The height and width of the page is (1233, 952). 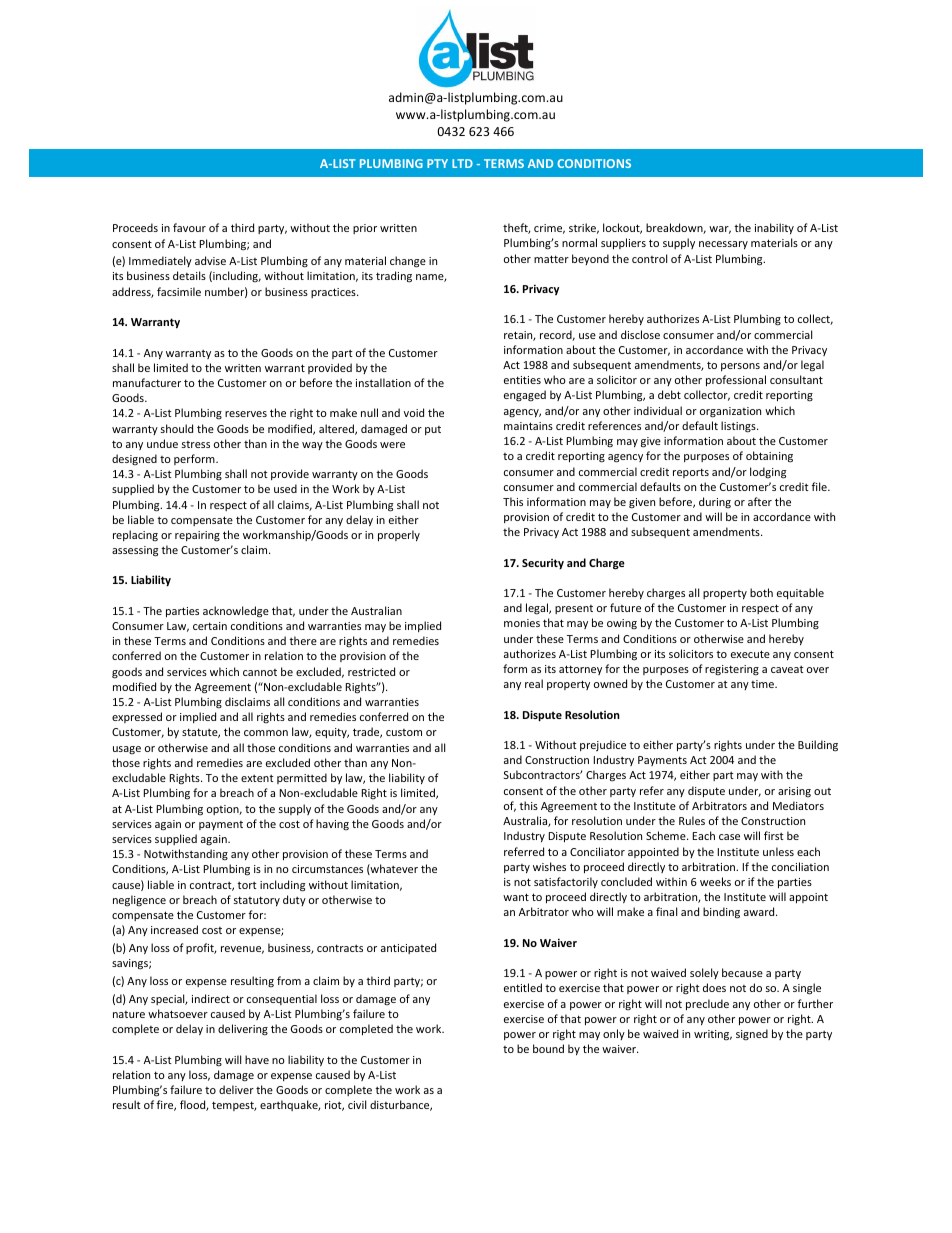 I want to click on organization, so click(x=730, y=412).
